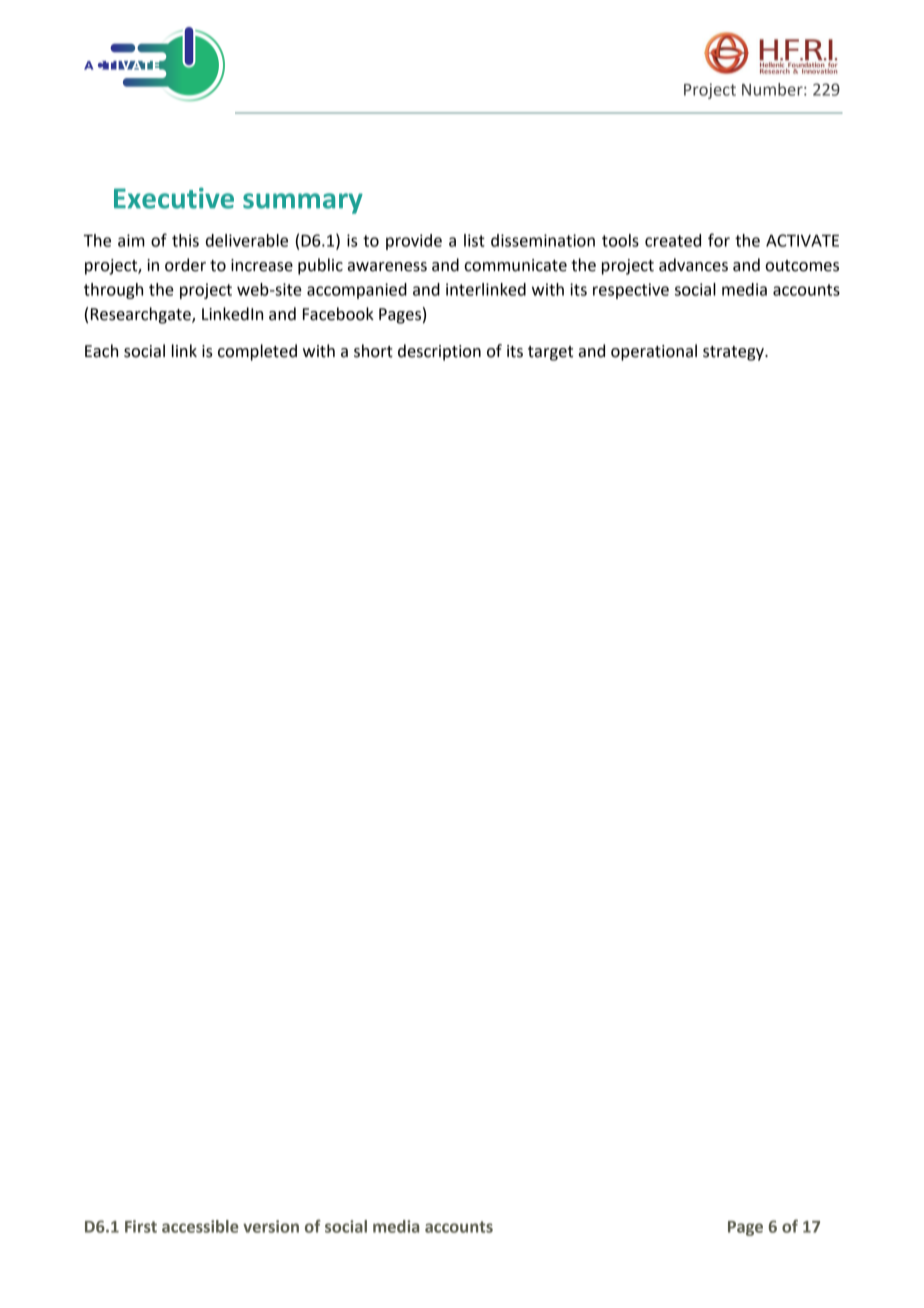  I want to click on this, so click(185, 240).
